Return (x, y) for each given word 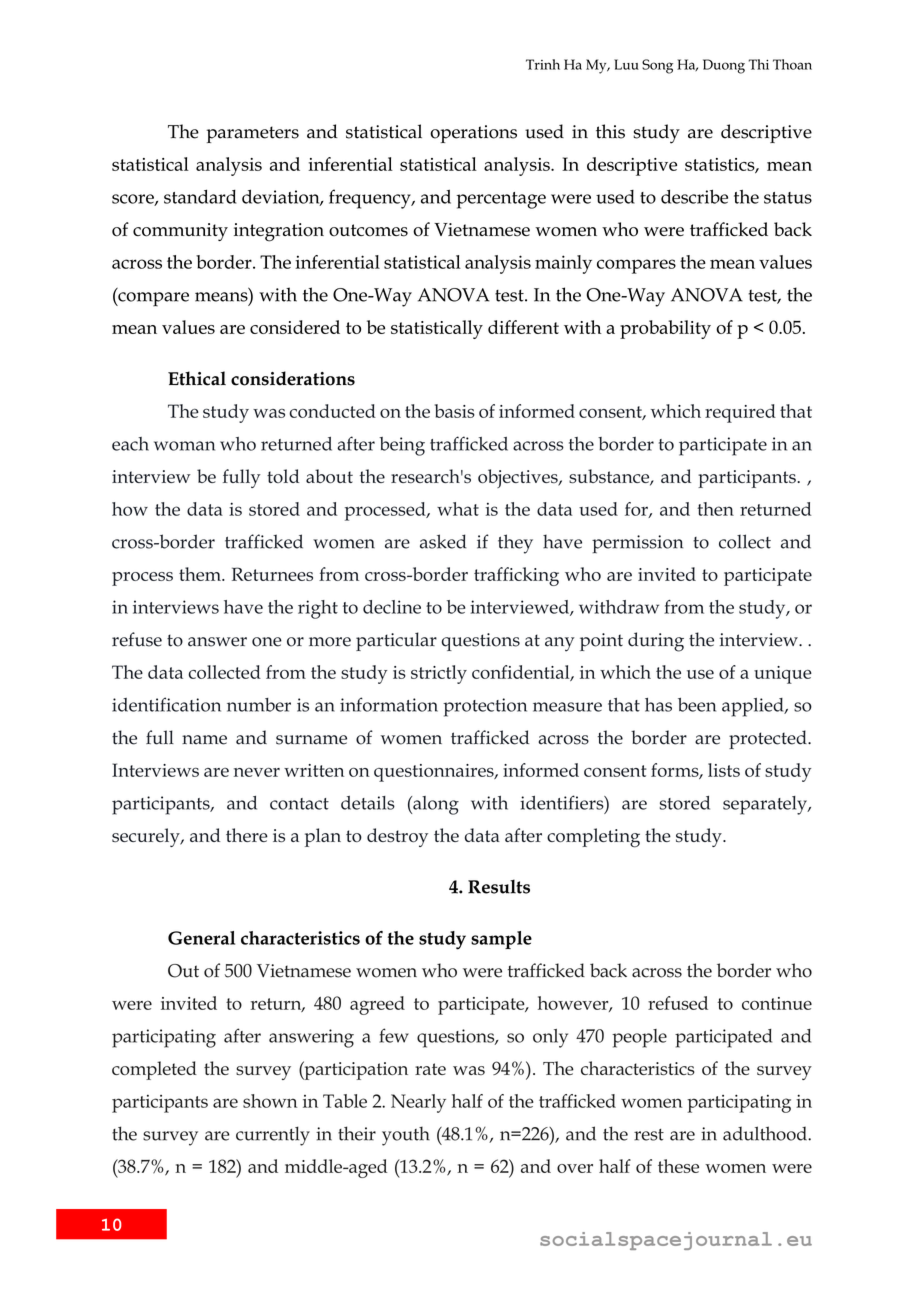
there (247, 835)
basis (455, 411)
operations (473, 134)
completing (593, 838)
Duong (724, 66)
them (201, 574)
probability (665, 329)
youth (406, 1136)
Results (499, 886)
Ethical (197, 378)
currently (273, 1136)
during (656, 642)
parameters (253, 134)
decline (392, 607)
